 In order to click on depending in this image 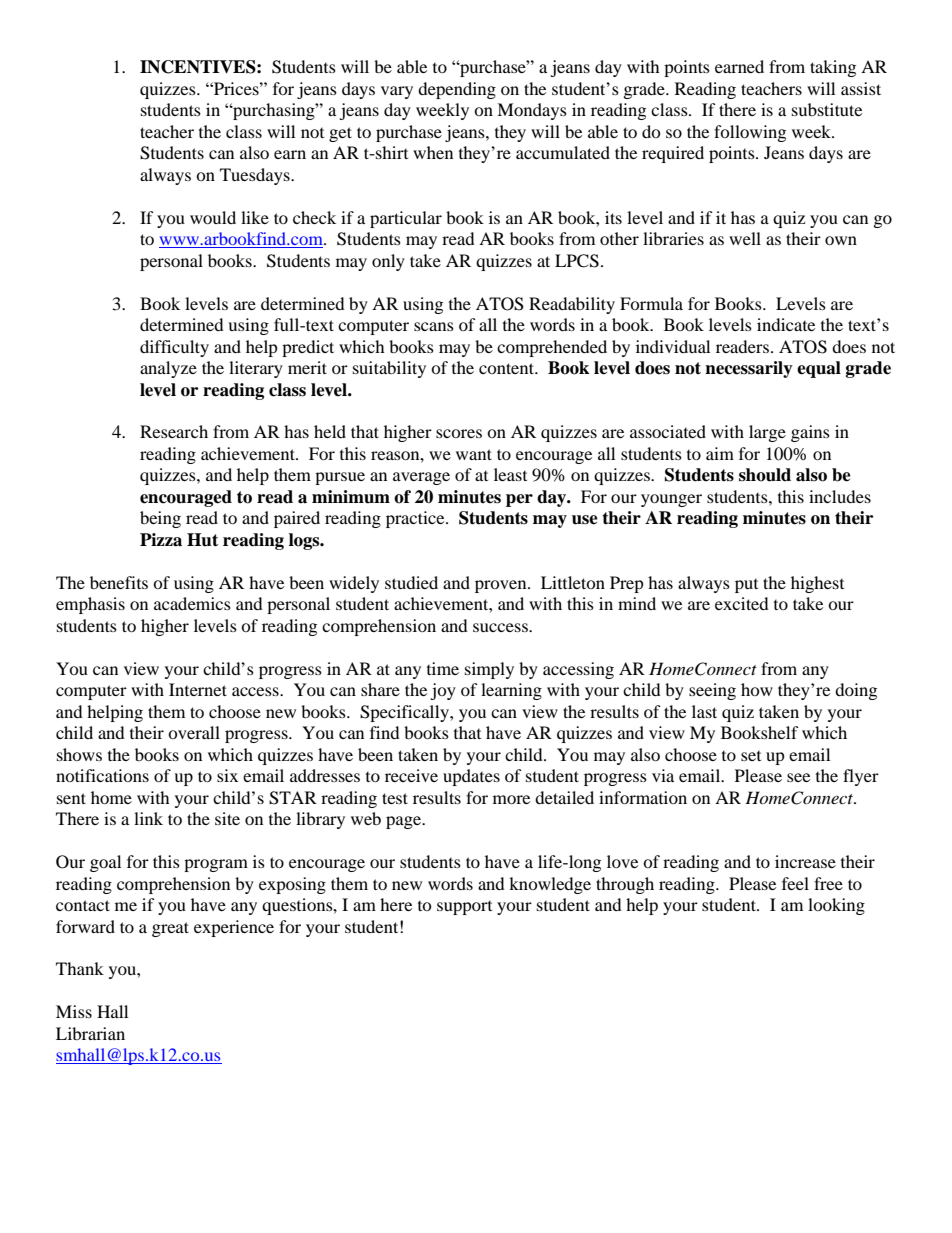, I will do `click(457, 90)`.
